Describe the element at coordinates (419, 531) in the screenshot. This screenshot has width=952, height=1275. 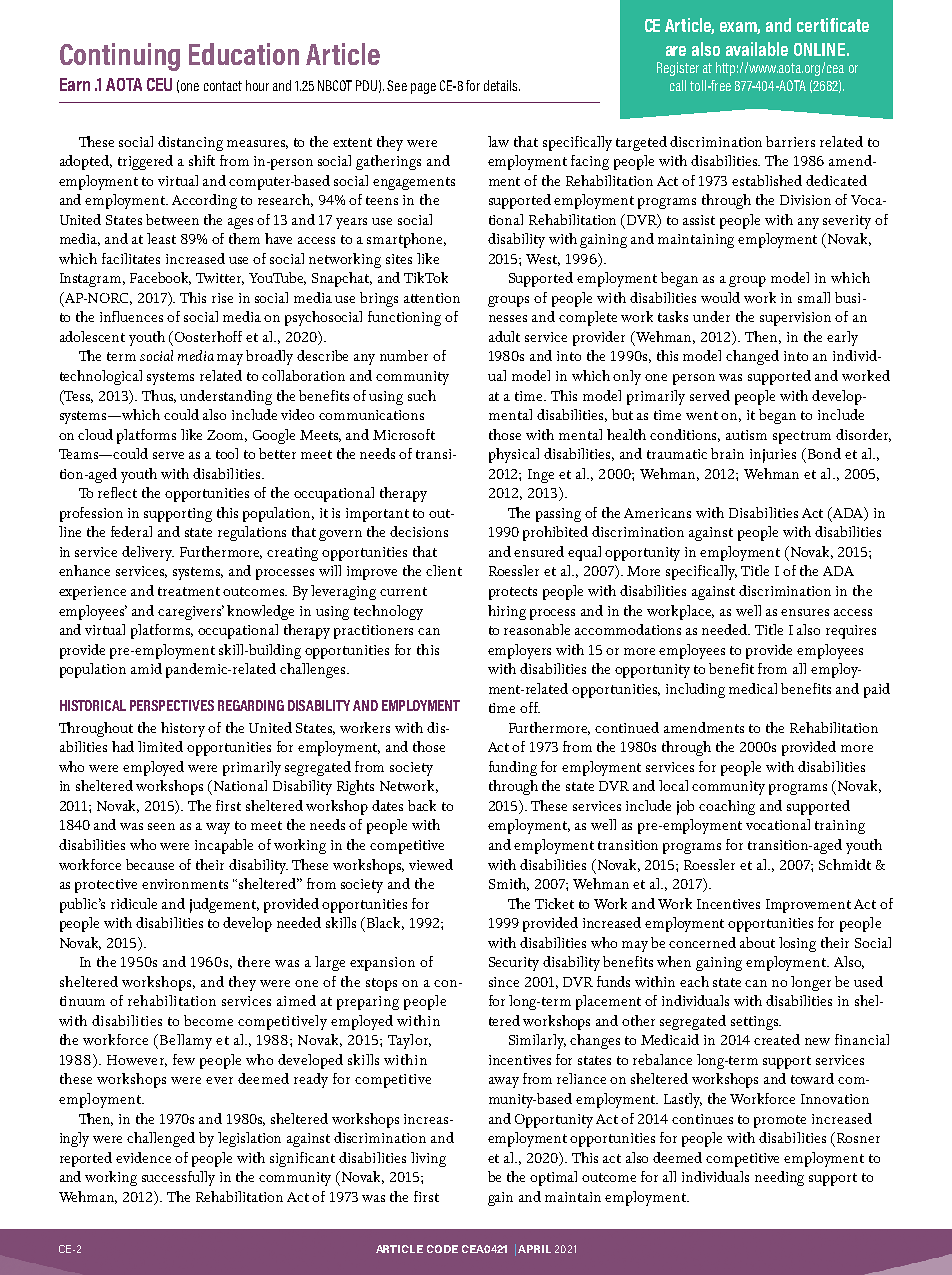
I see `decisions` at that location.
